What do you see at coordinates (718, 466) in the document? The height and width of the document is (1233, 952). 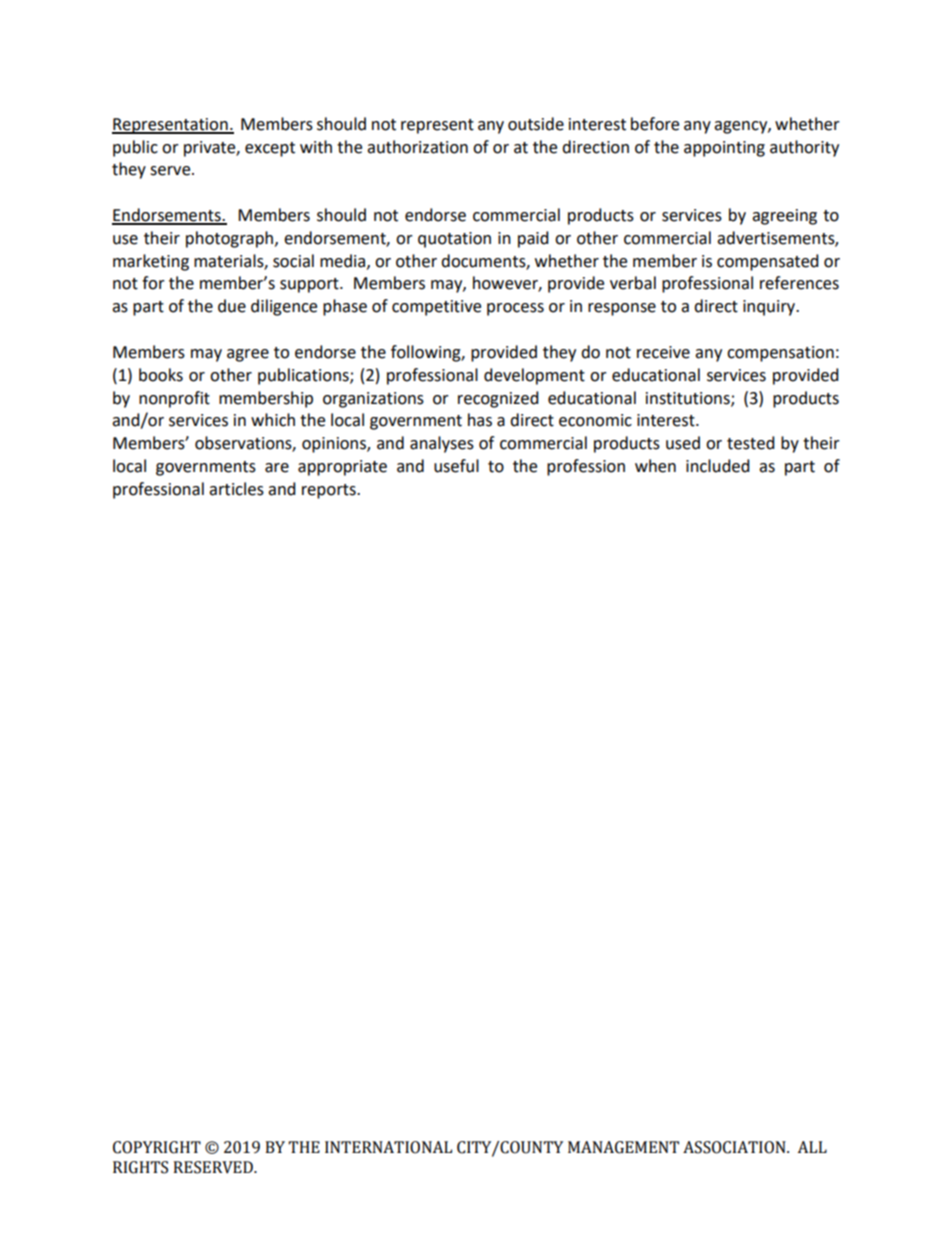 I see `included` at bounding box center [718, 466].
